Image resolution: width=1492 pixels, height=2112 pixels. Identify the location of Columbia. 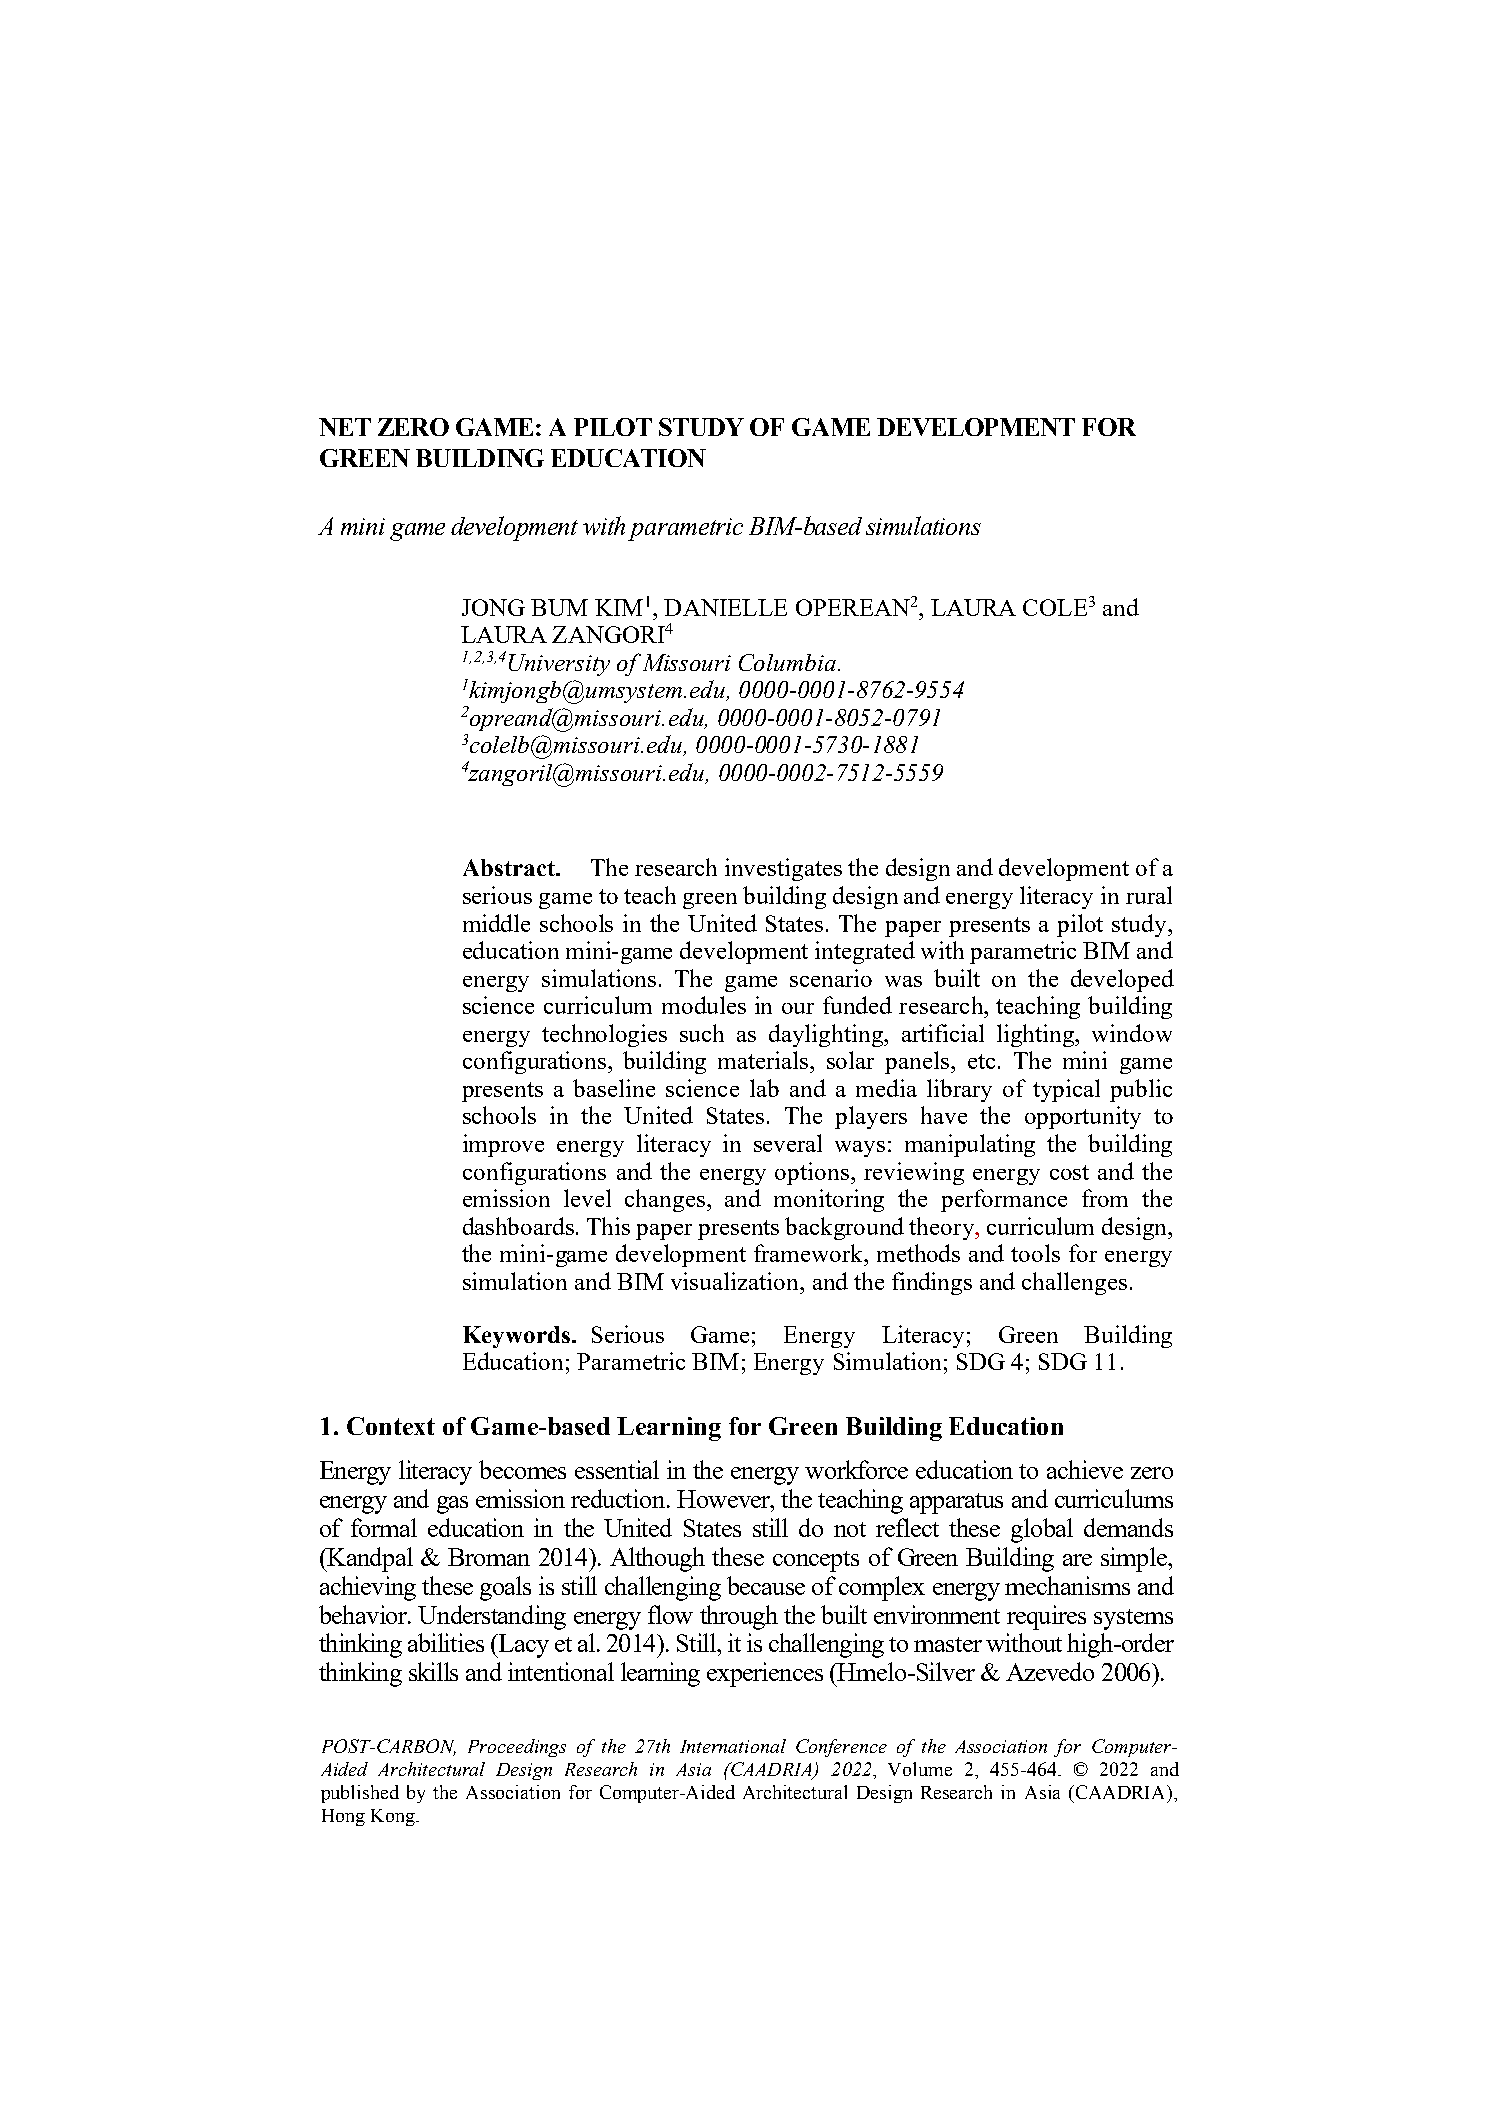
(789, 662).
